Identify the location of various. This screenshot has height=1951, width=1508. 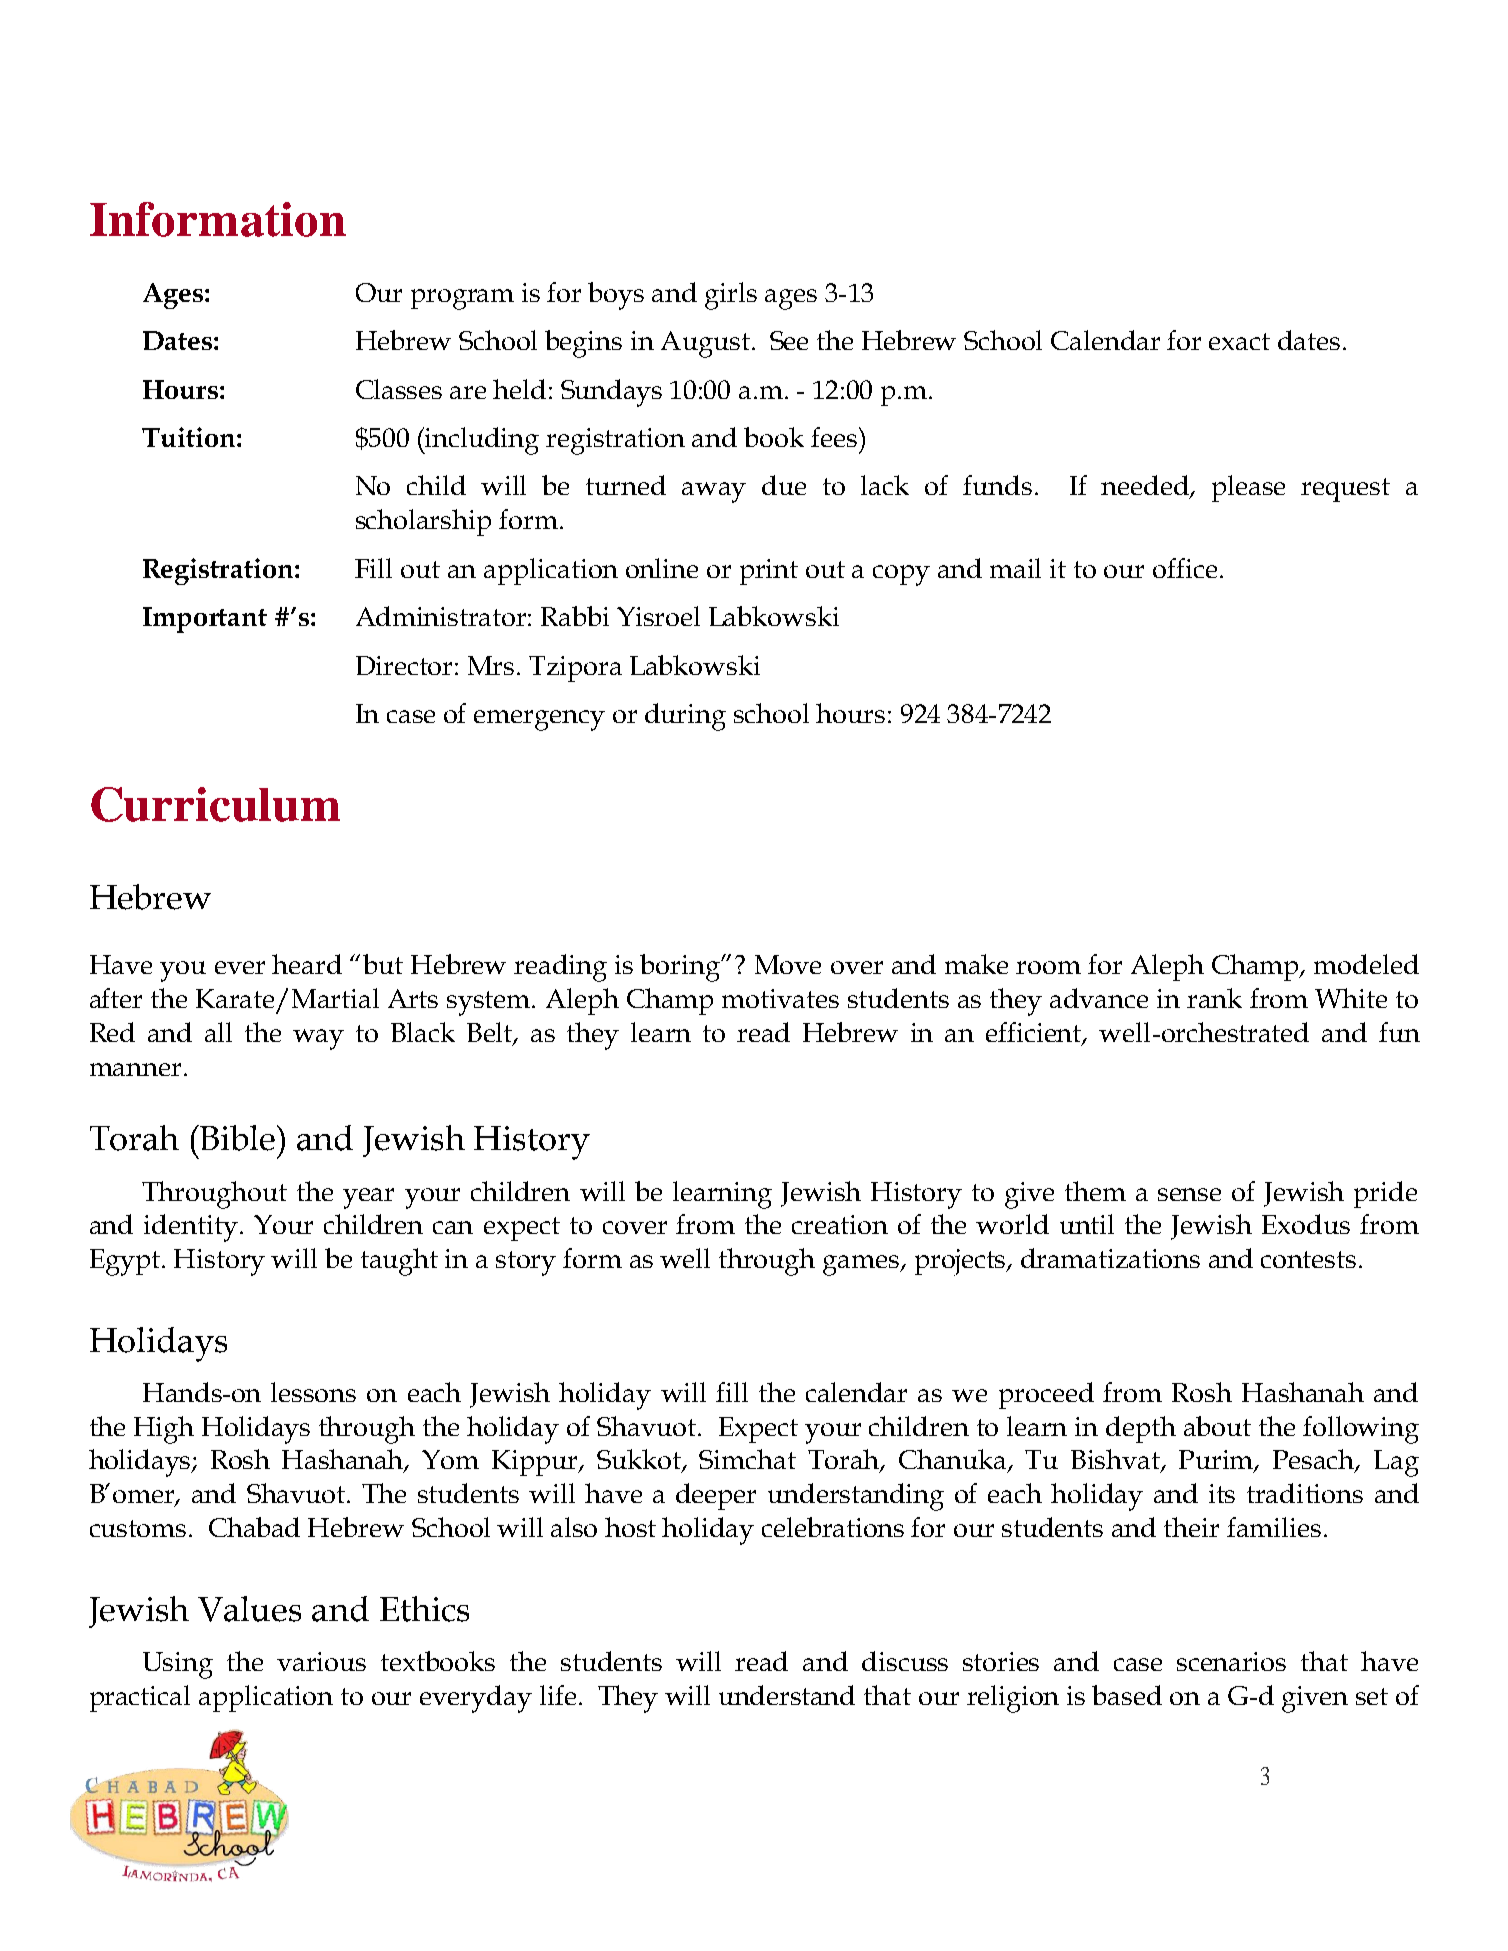
(321, 1661).
